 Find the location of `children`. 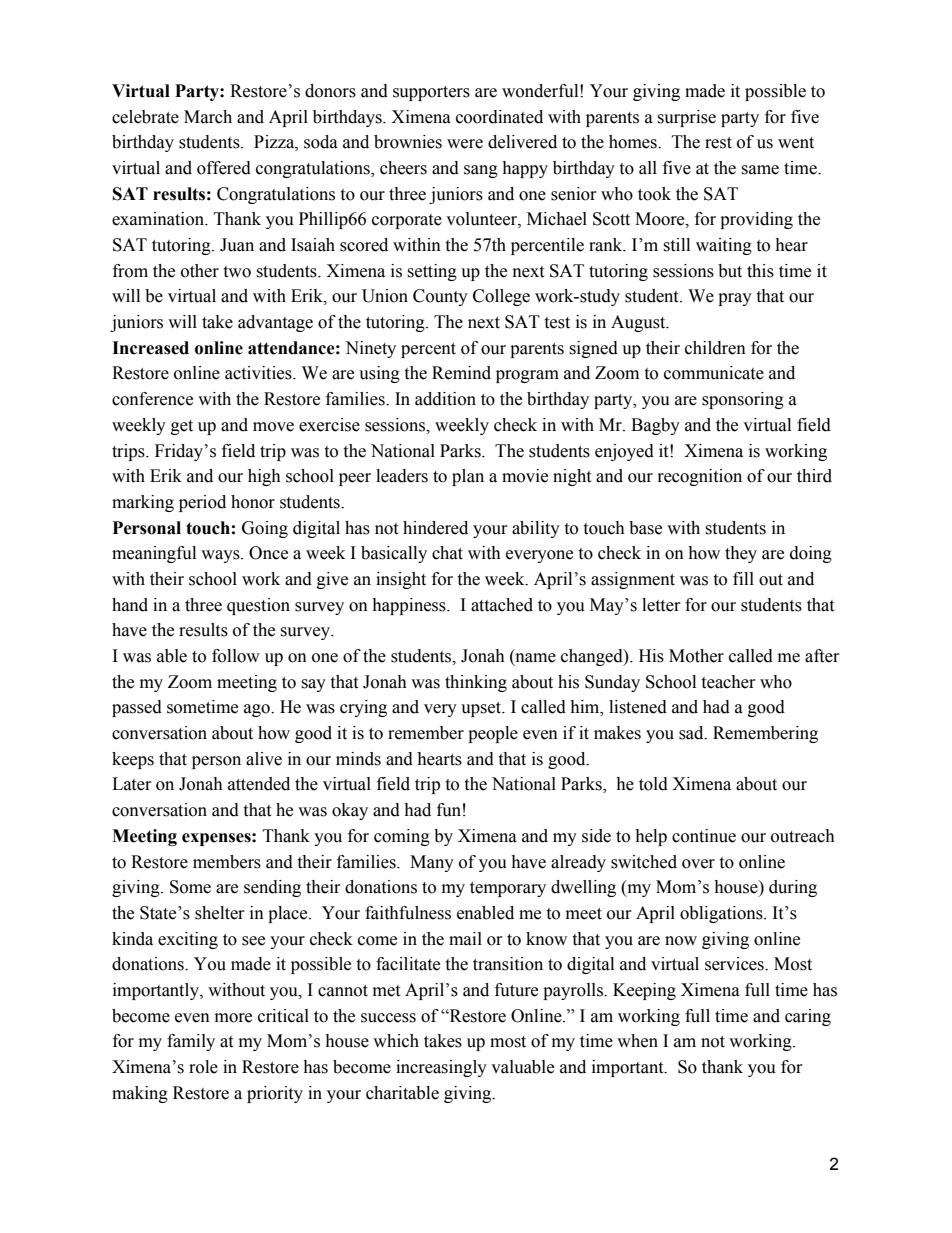

children is located at coordinates (715, 348).
